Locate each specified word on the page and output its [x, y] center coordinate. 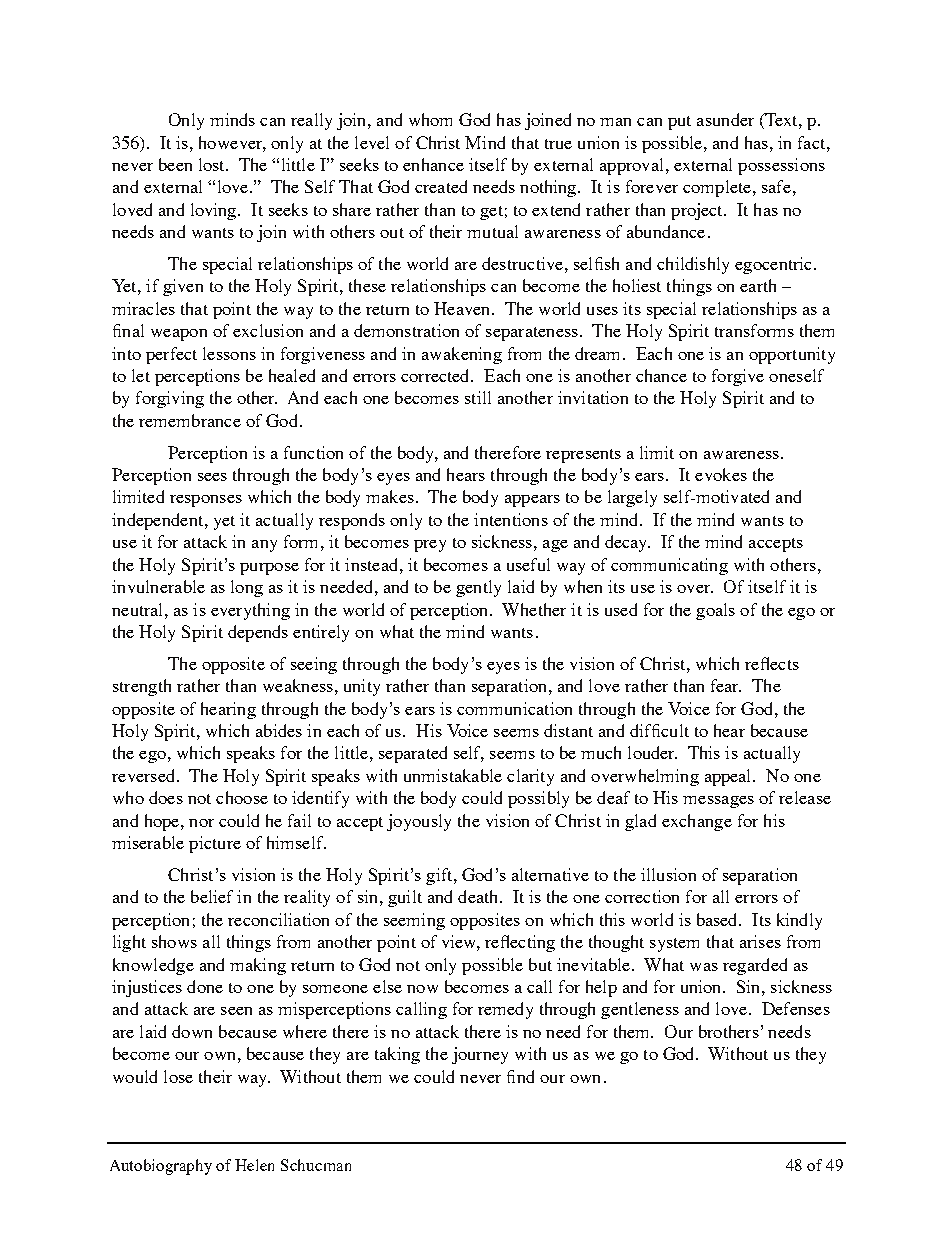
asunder [725, 119]
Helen [254, 1165]
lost [213, 164]
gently [478, 588]
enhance [433, 164]
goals [715, 611]
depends [258, 633]
